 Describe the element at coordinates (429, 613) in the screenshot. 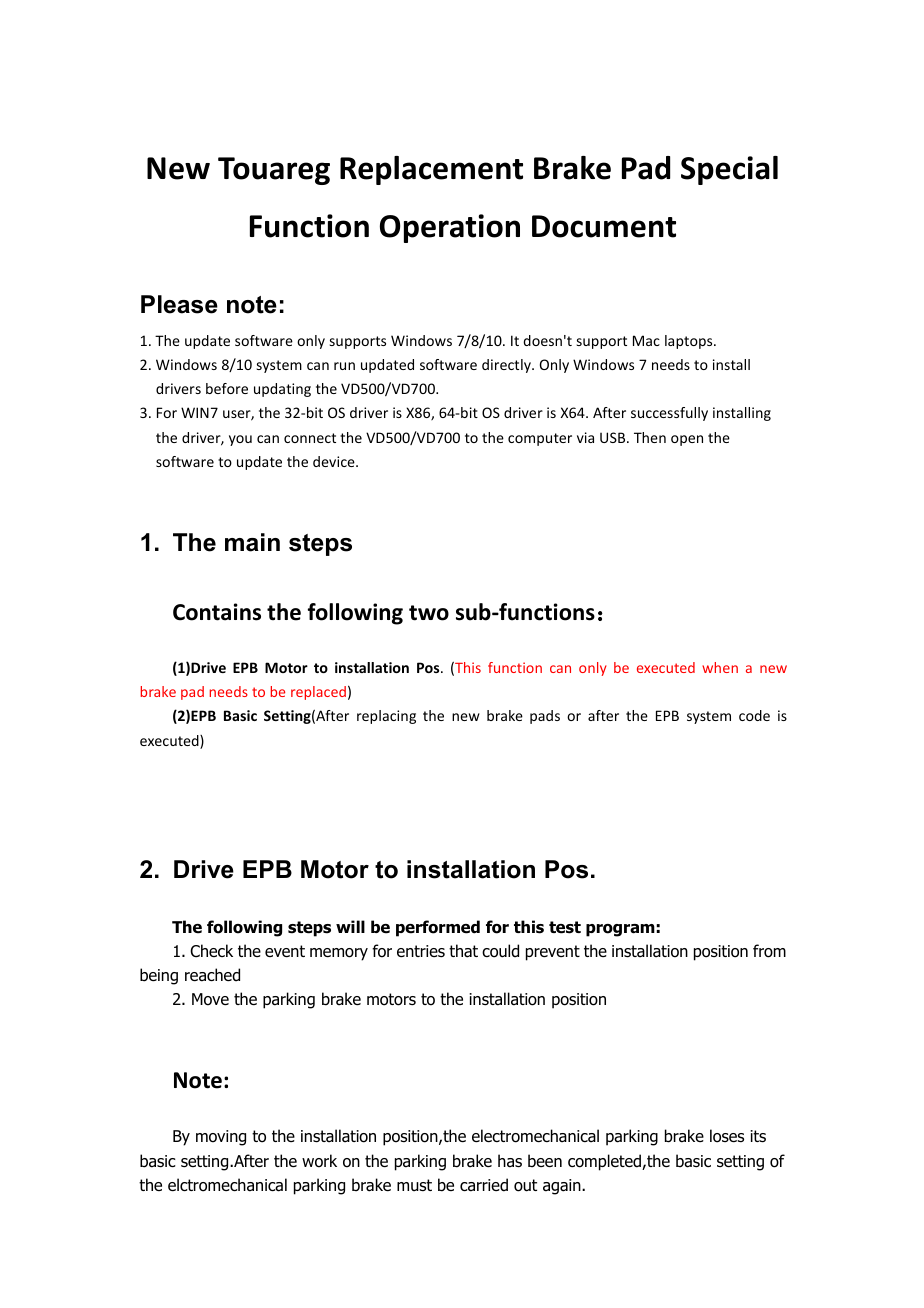

I see `two` at that location.
